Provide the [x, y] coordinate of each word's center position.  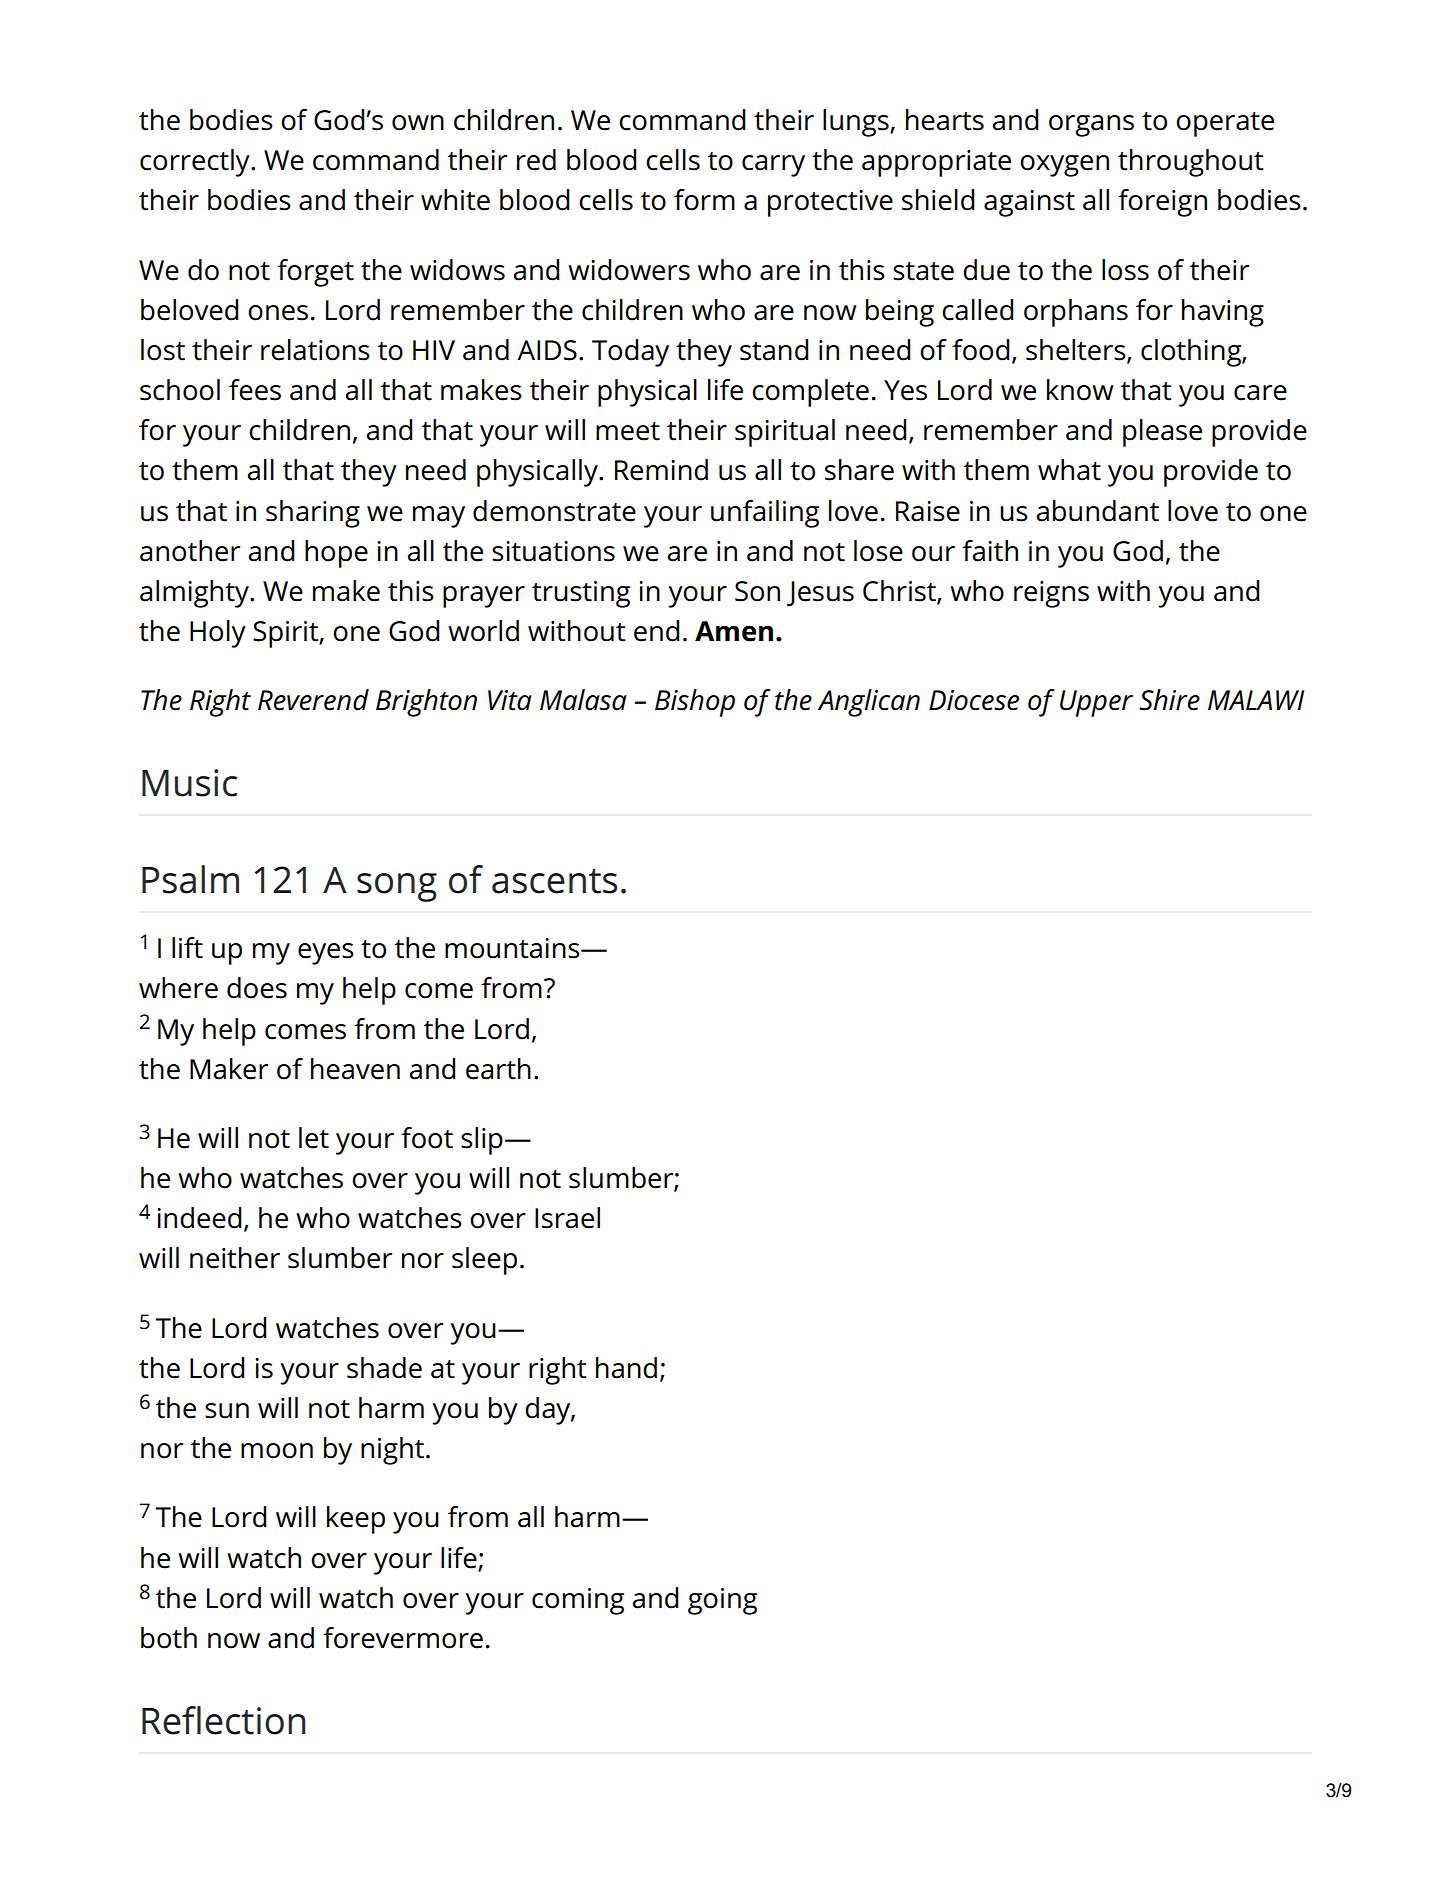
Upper [1096, 703]
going [722, 1601]
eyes [326, 954]
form [704, 200]
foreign [1162, 203]
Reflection [223, 1720]
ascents [554, 881]
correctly [196, 163]
